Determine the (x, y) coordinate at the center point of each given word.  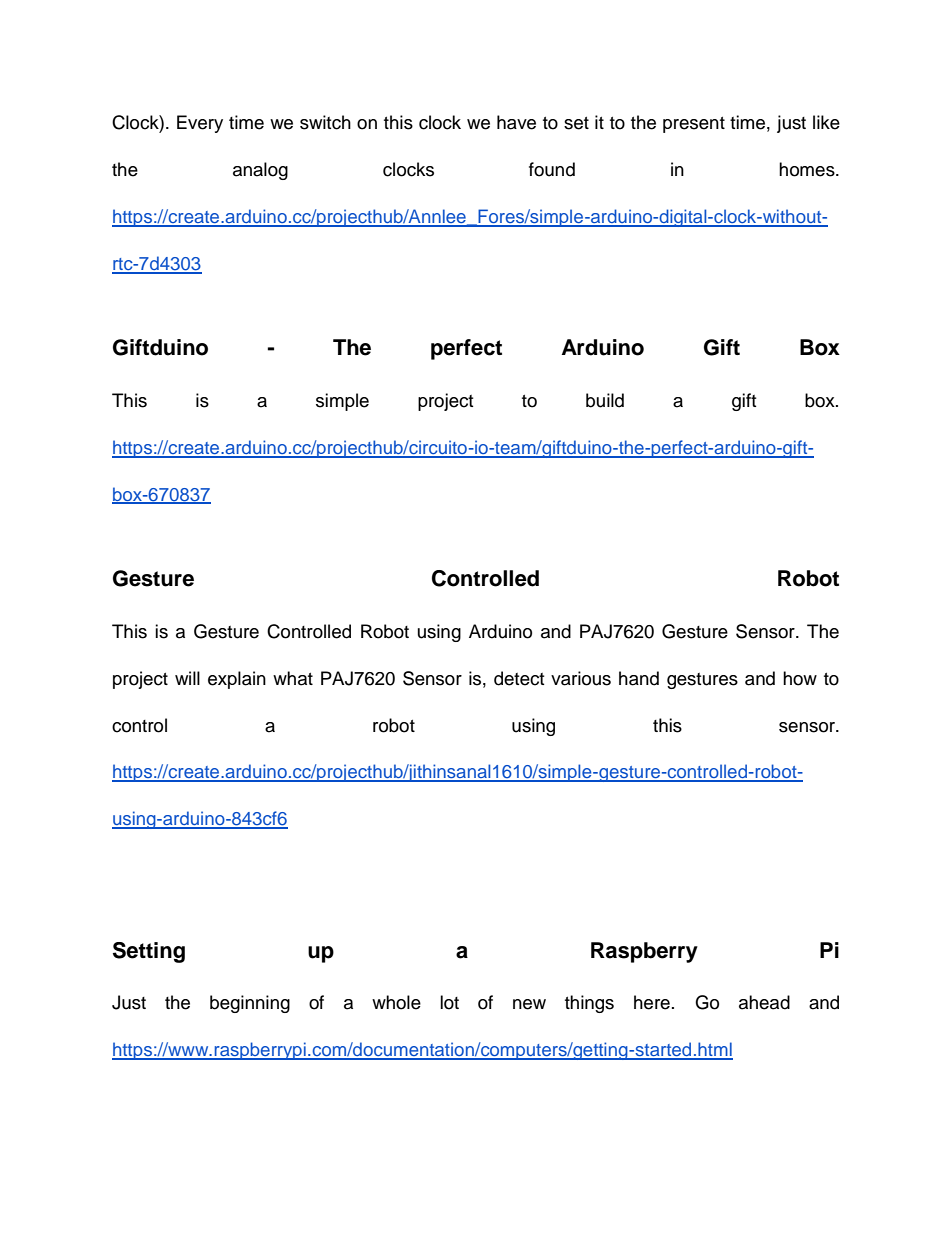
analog (260, 171)
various (581, 678)
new (529, 1004)
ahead (764, 1002)
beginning (250, 1004)
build (605, 400)
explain (237, 680)
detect (519, 678)
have (516, 122)
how (800, 678)
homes (808, 169)
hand (639, 678)
